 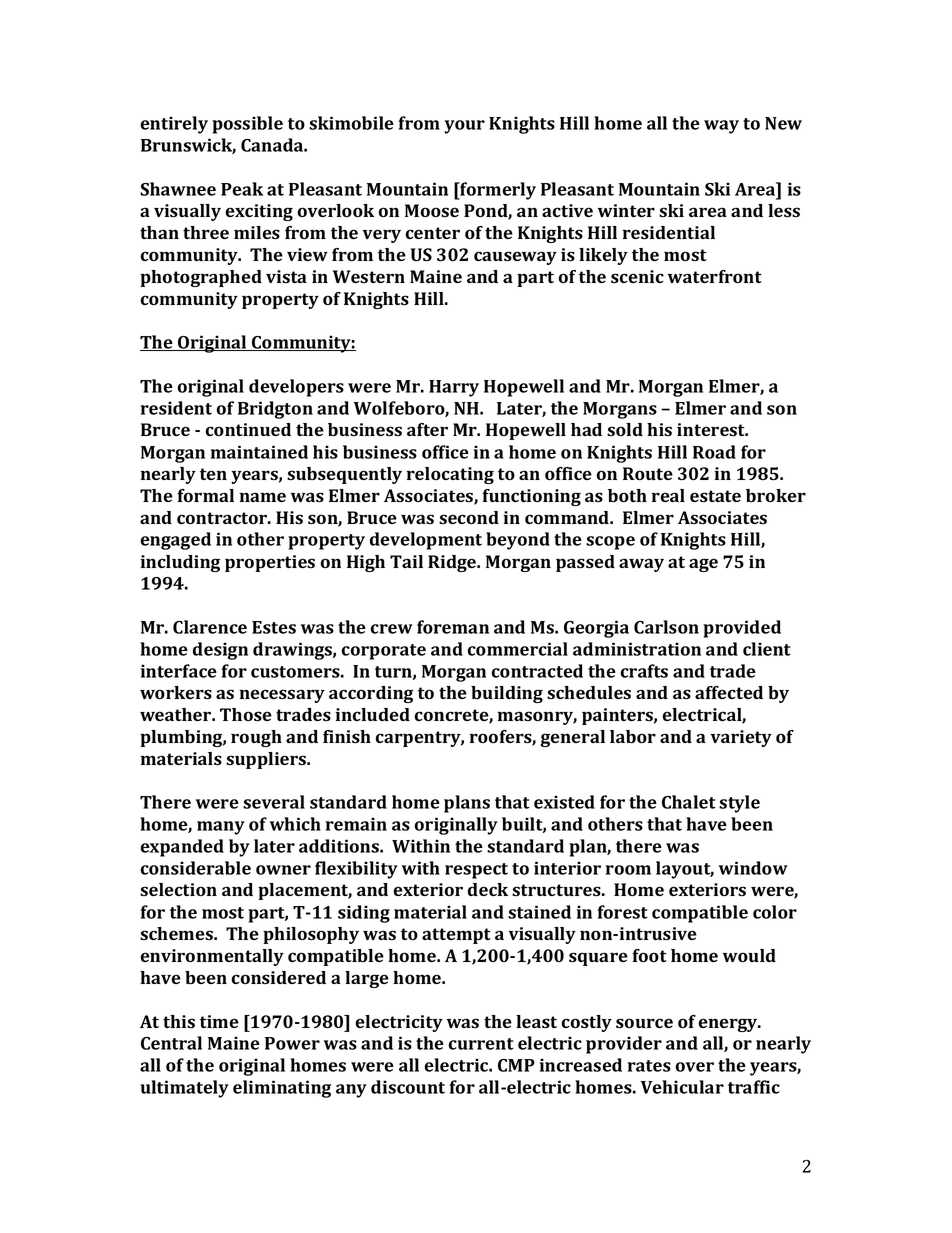 I want to click on New, so click(x=783, y=123).
